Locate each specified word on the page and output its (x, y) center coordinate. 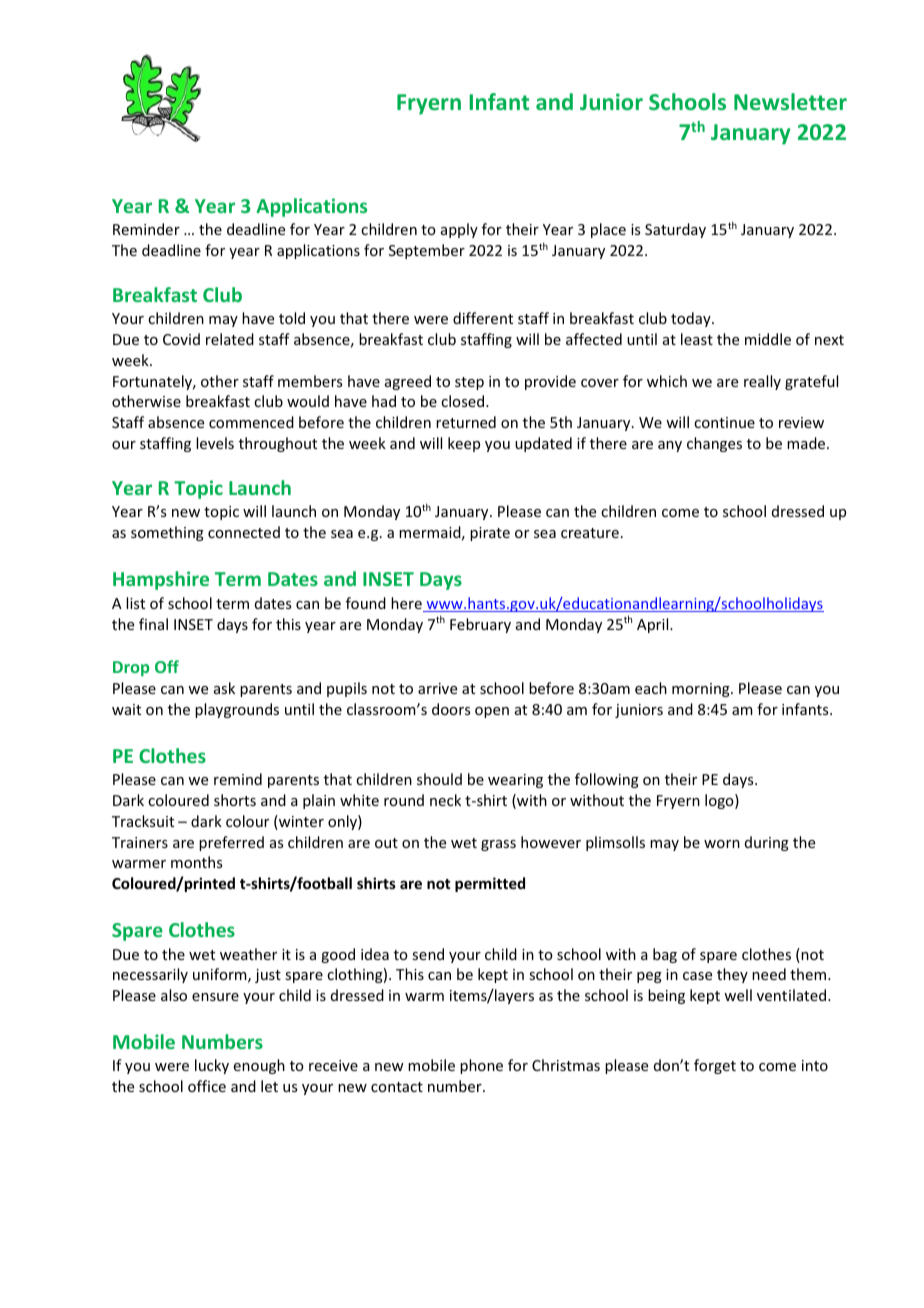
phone (481, 1066)
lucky (212, 1066)
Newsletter (790, 101)
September (427, 251)
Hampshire (161, 580)
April (654, 625)
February (480, 625)
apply (459, 230)
